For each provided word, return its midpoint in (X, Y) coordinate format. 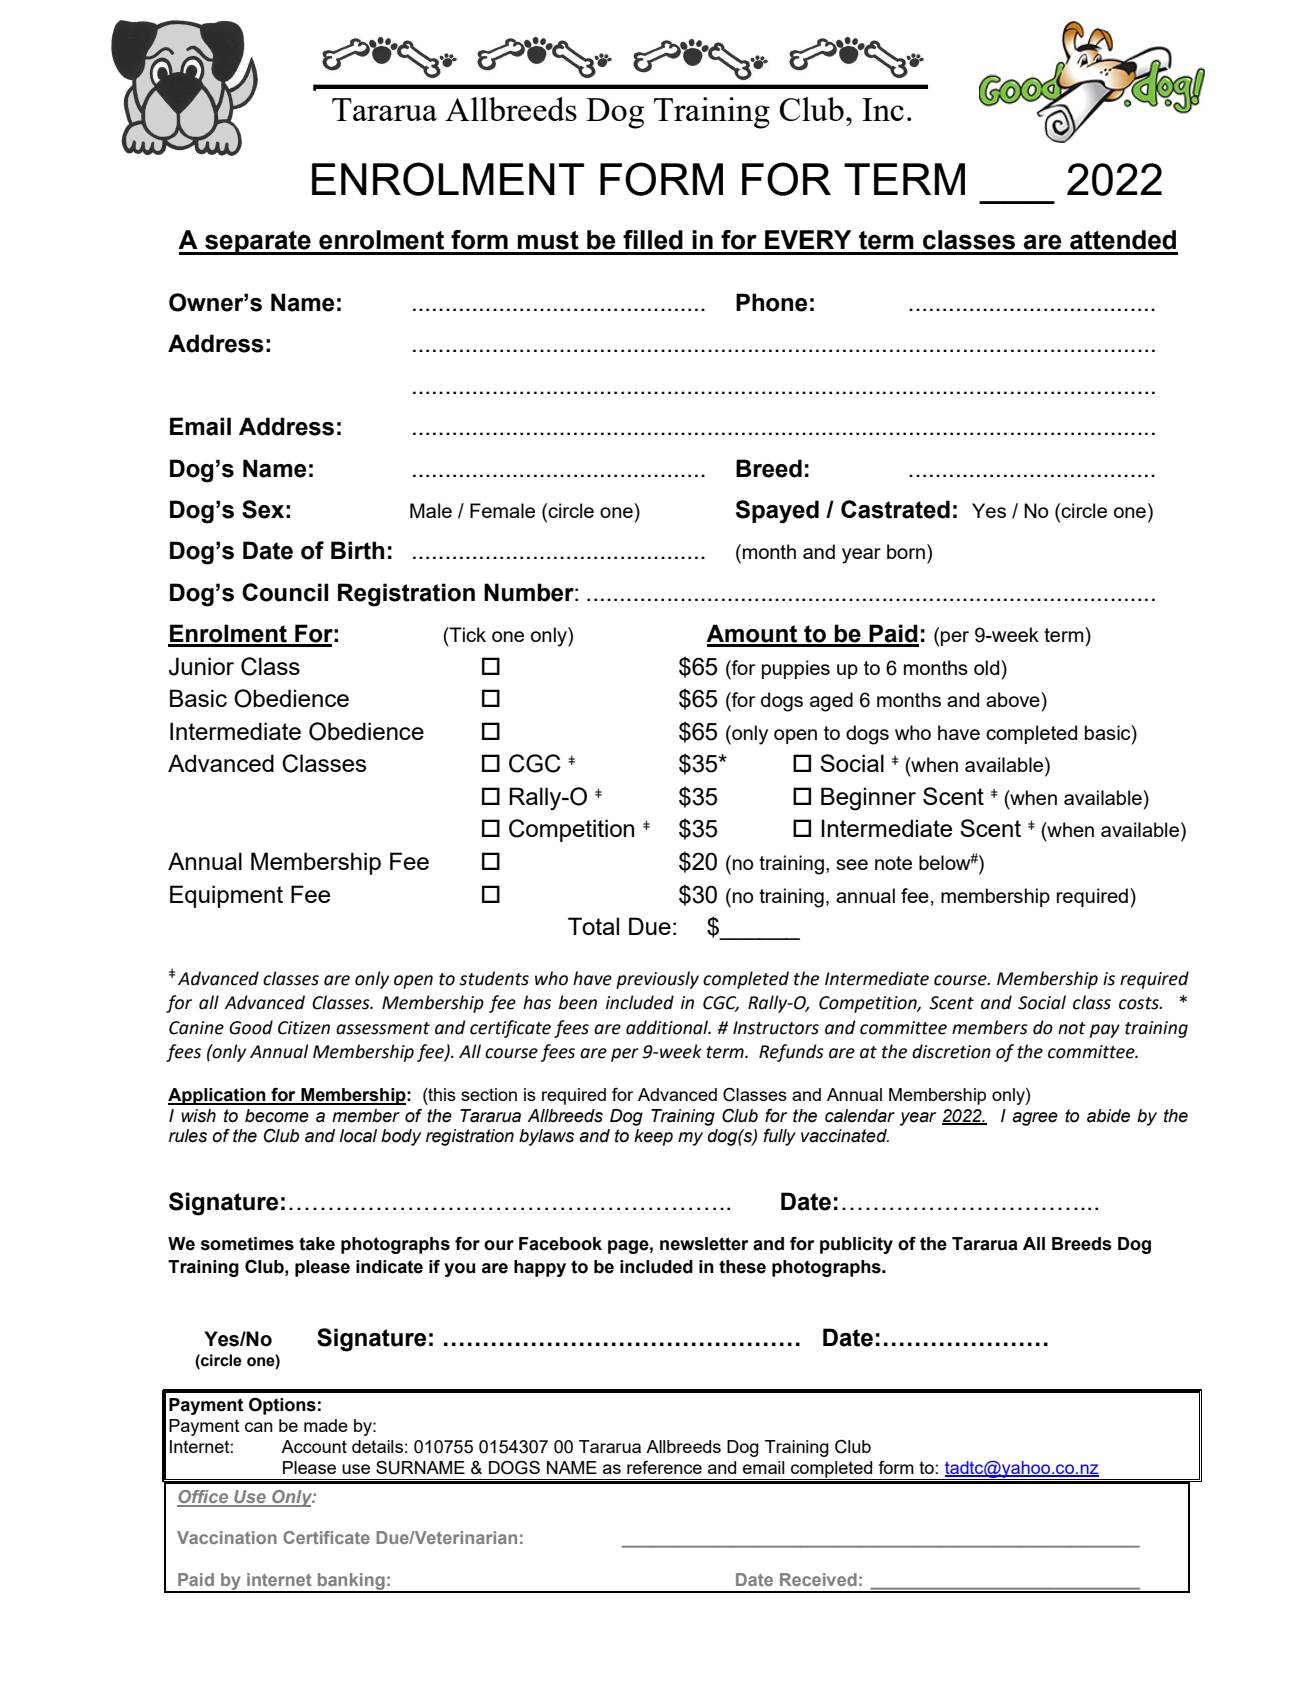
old (988, 667)
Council (285, 592)
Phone (771, 302)
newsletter (704, 1244)
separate (258, 243)
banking (351, 1582)
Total (593, 926)
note (893, 863)
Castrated (895, 509)
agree (1035, 1119)
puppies (796, 669)
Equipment (226, 896)
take (317, 1244)
